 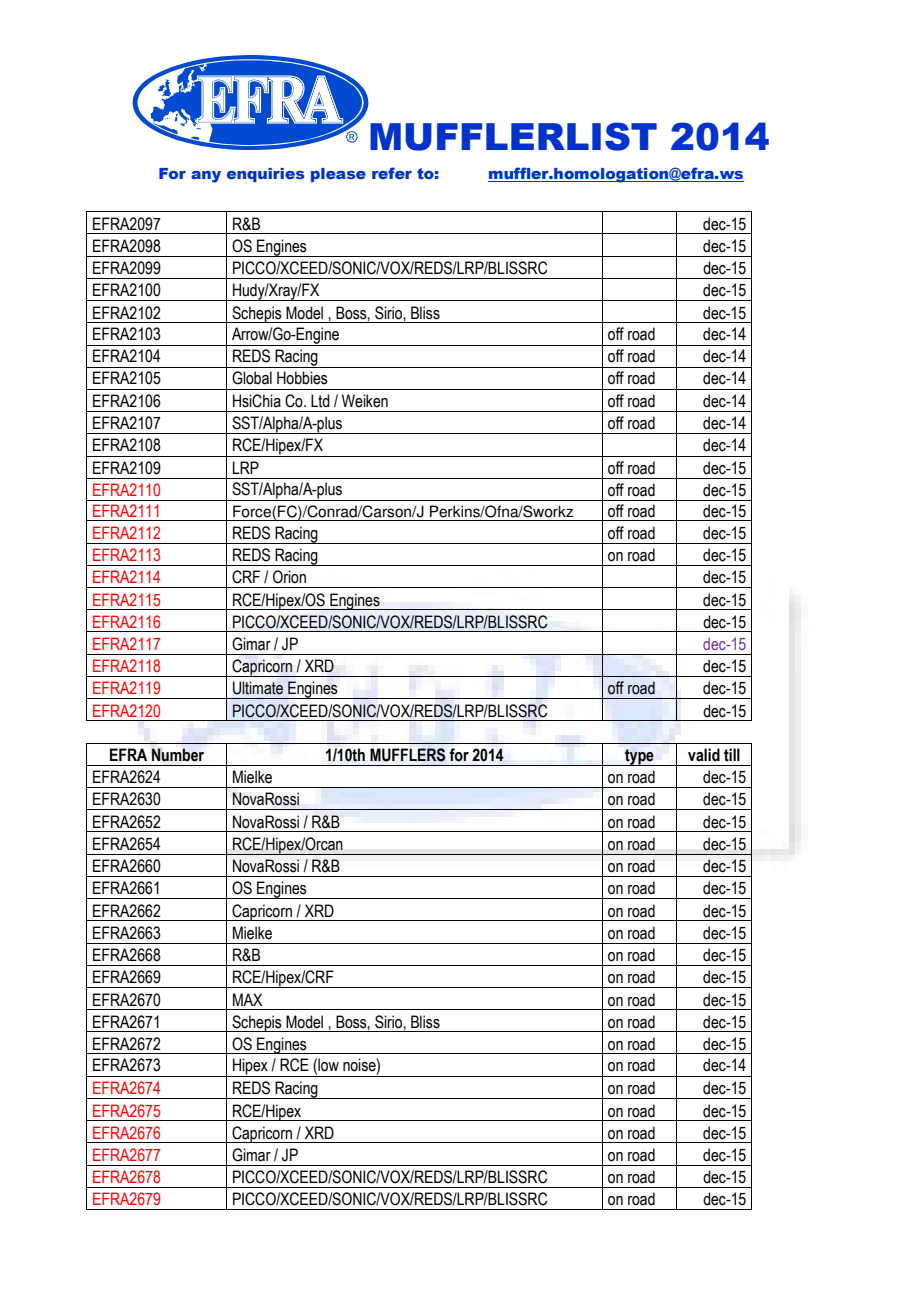 I want to click on Ltd, so click(x=320, y=401).
